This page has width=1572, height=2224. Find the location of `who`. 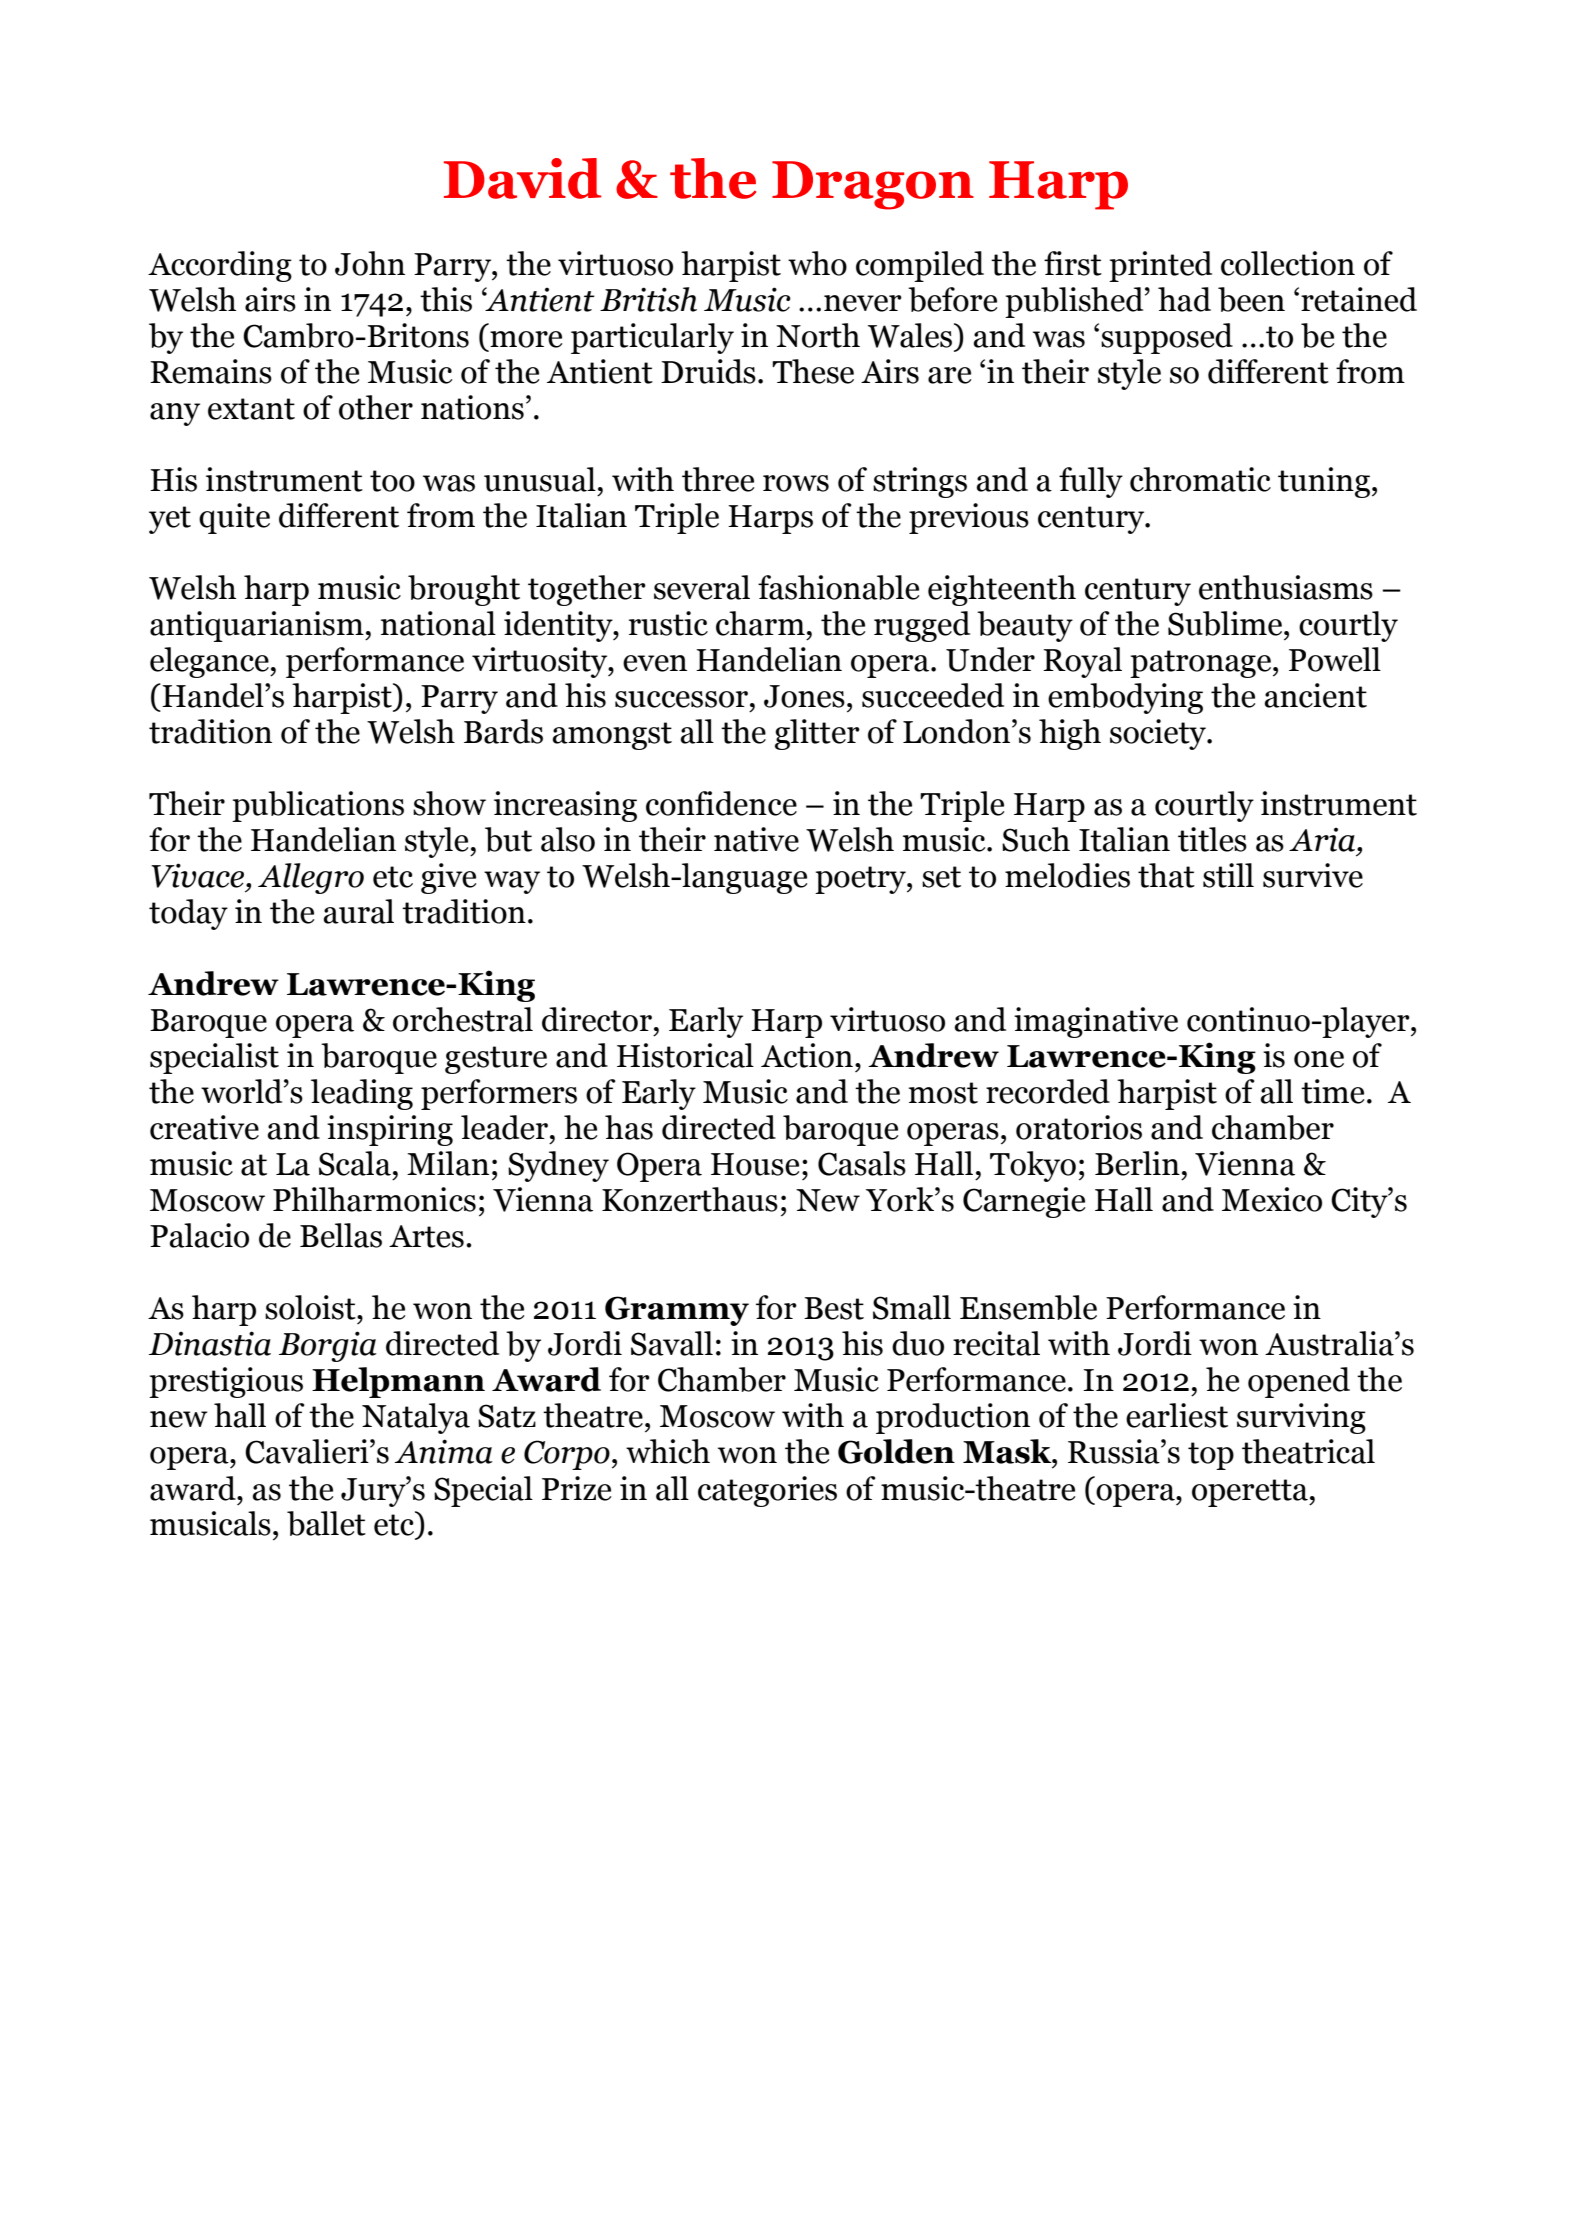

who is located at coordinates (817, 263).
